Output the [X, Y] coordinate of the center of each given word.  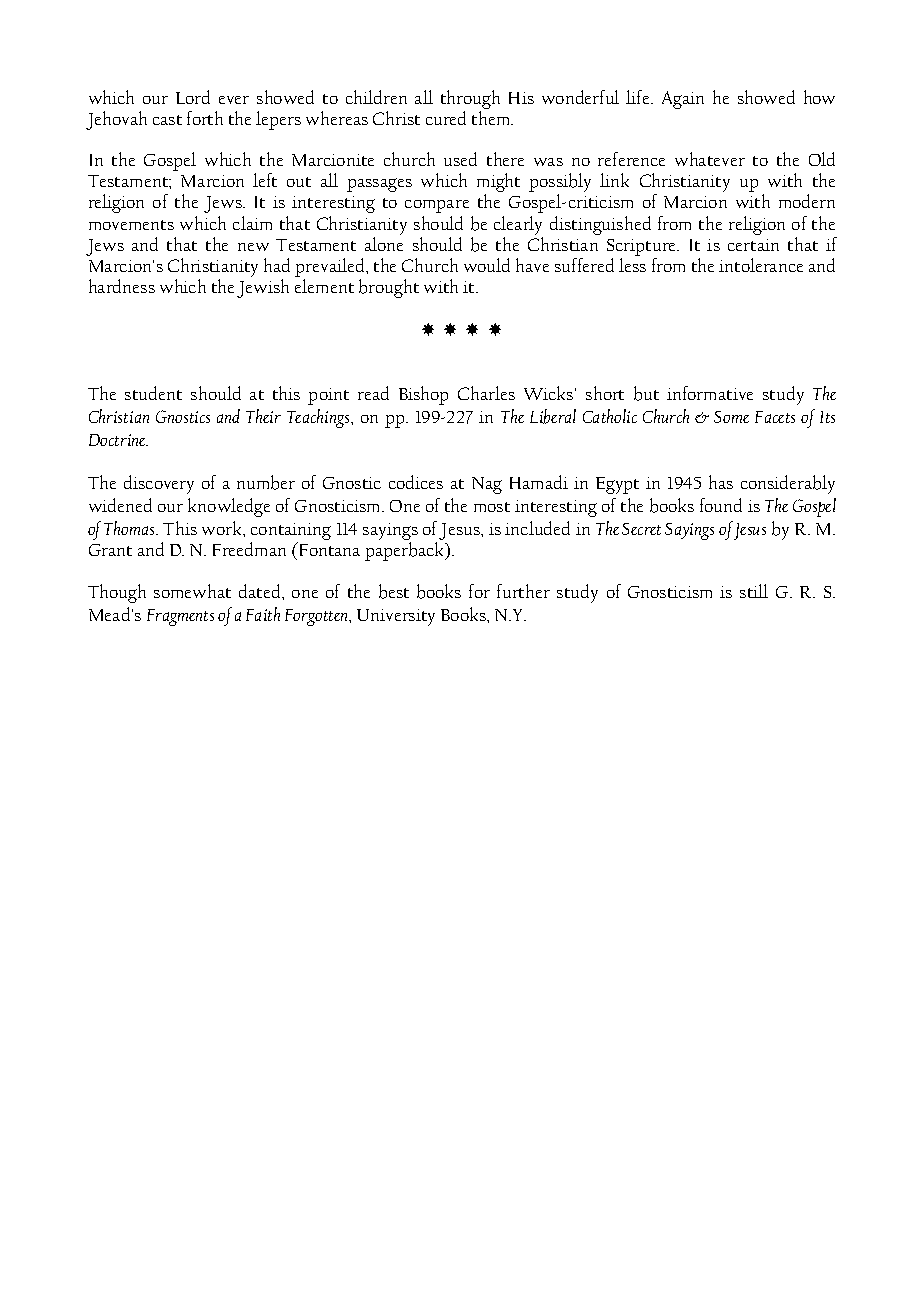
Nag [487, 485]
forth [205, 118]
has [721, 482]
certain [753, 245]
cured [446, 118]
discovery [159, 484]
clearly [518, 225]
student [153, 393]
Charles [486, 393]
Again [683, 100]
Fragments [180, 617]
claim [252, 223]
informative [710, 393]
